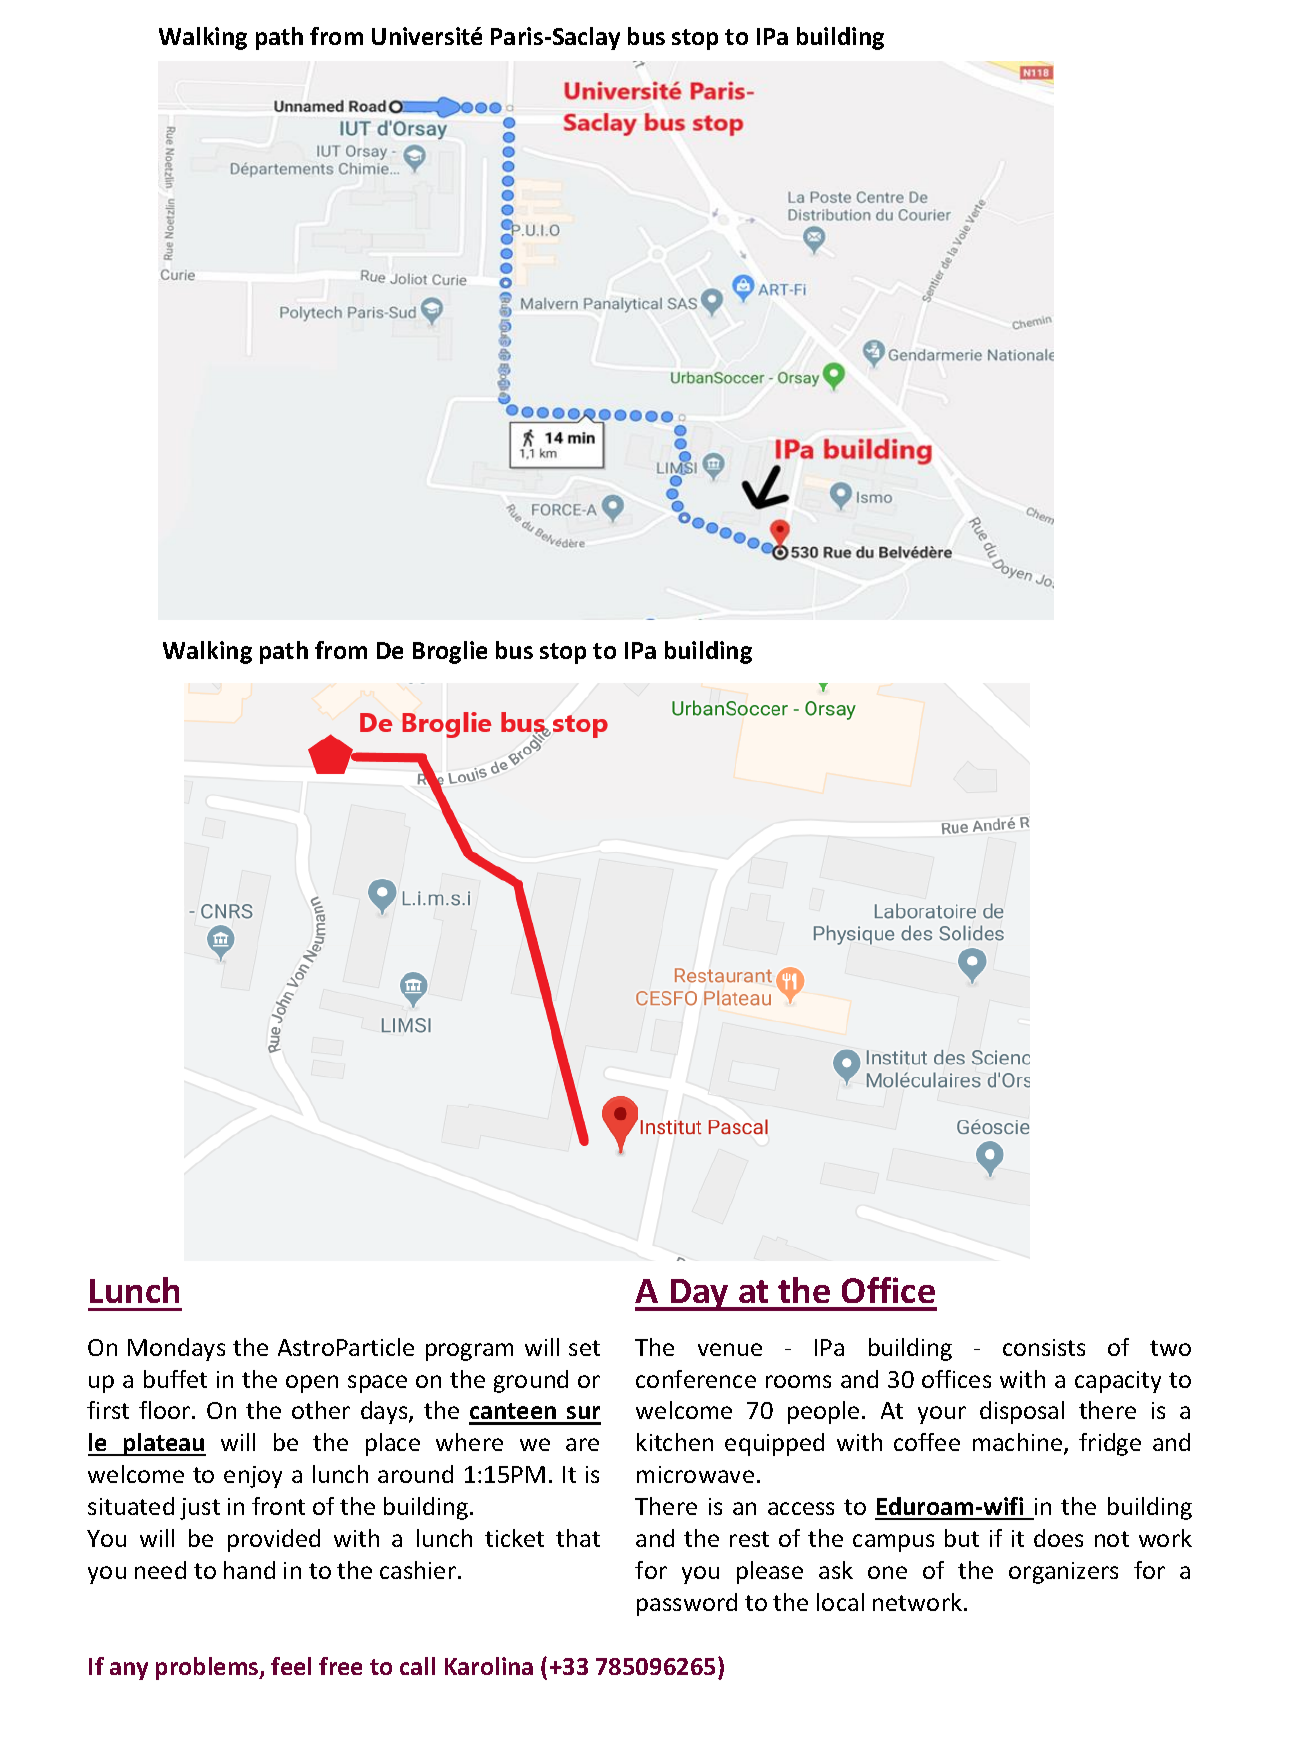 This screenshot has height=1737, width=1303. Describe the element at coordinates (208, 1668) in the screenshot. I see `problems` at that location.
